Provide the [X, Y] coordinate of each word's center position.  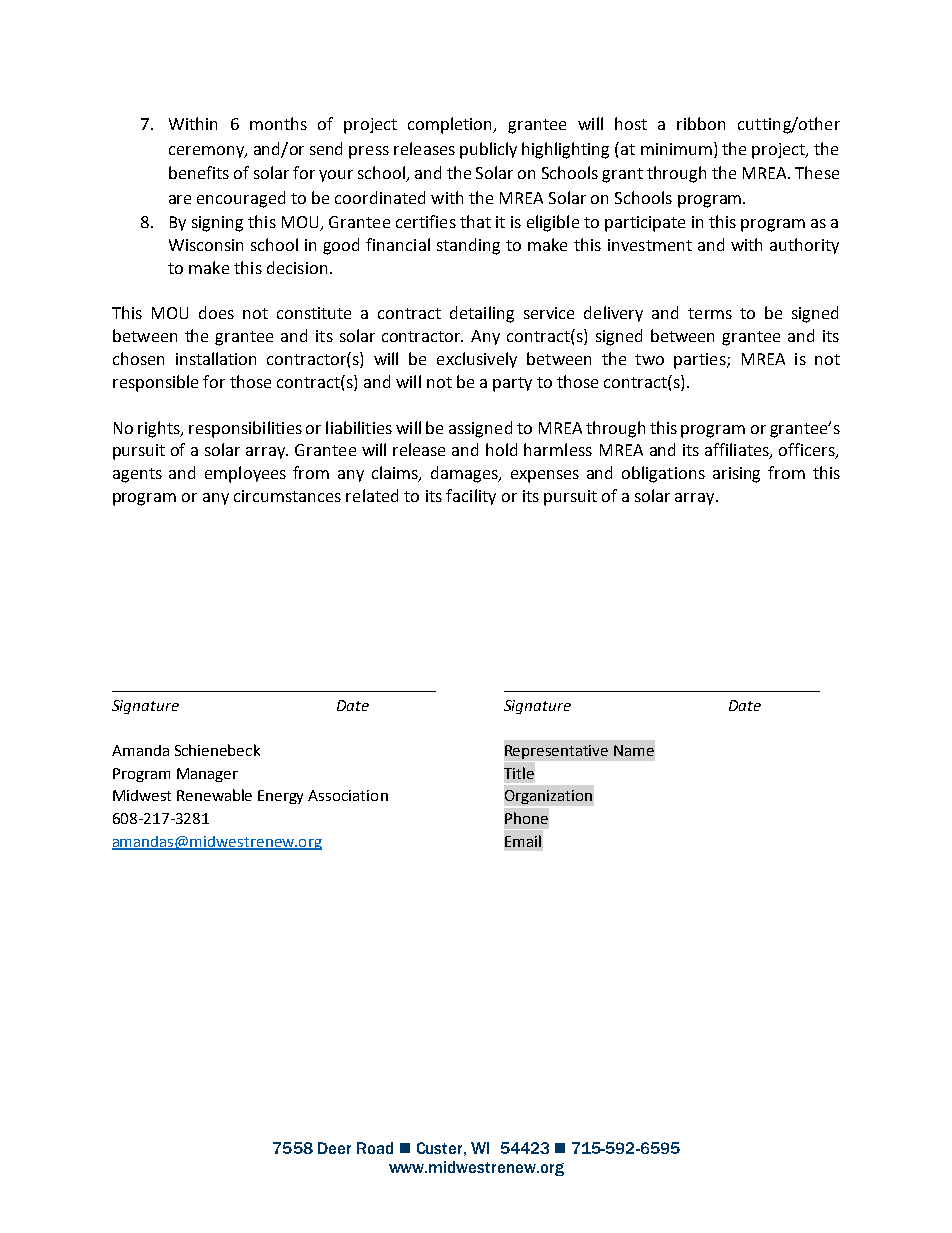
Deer [334, 1148]
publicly [488, 150]
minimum [676, 149]
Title [519, 773]
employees [245, 474]
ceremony [207, 152]
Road [375, 1148]
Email [523, 841]
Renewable [214, 795]
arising [736, 475]
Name [634, 750]
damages [465, 474]
